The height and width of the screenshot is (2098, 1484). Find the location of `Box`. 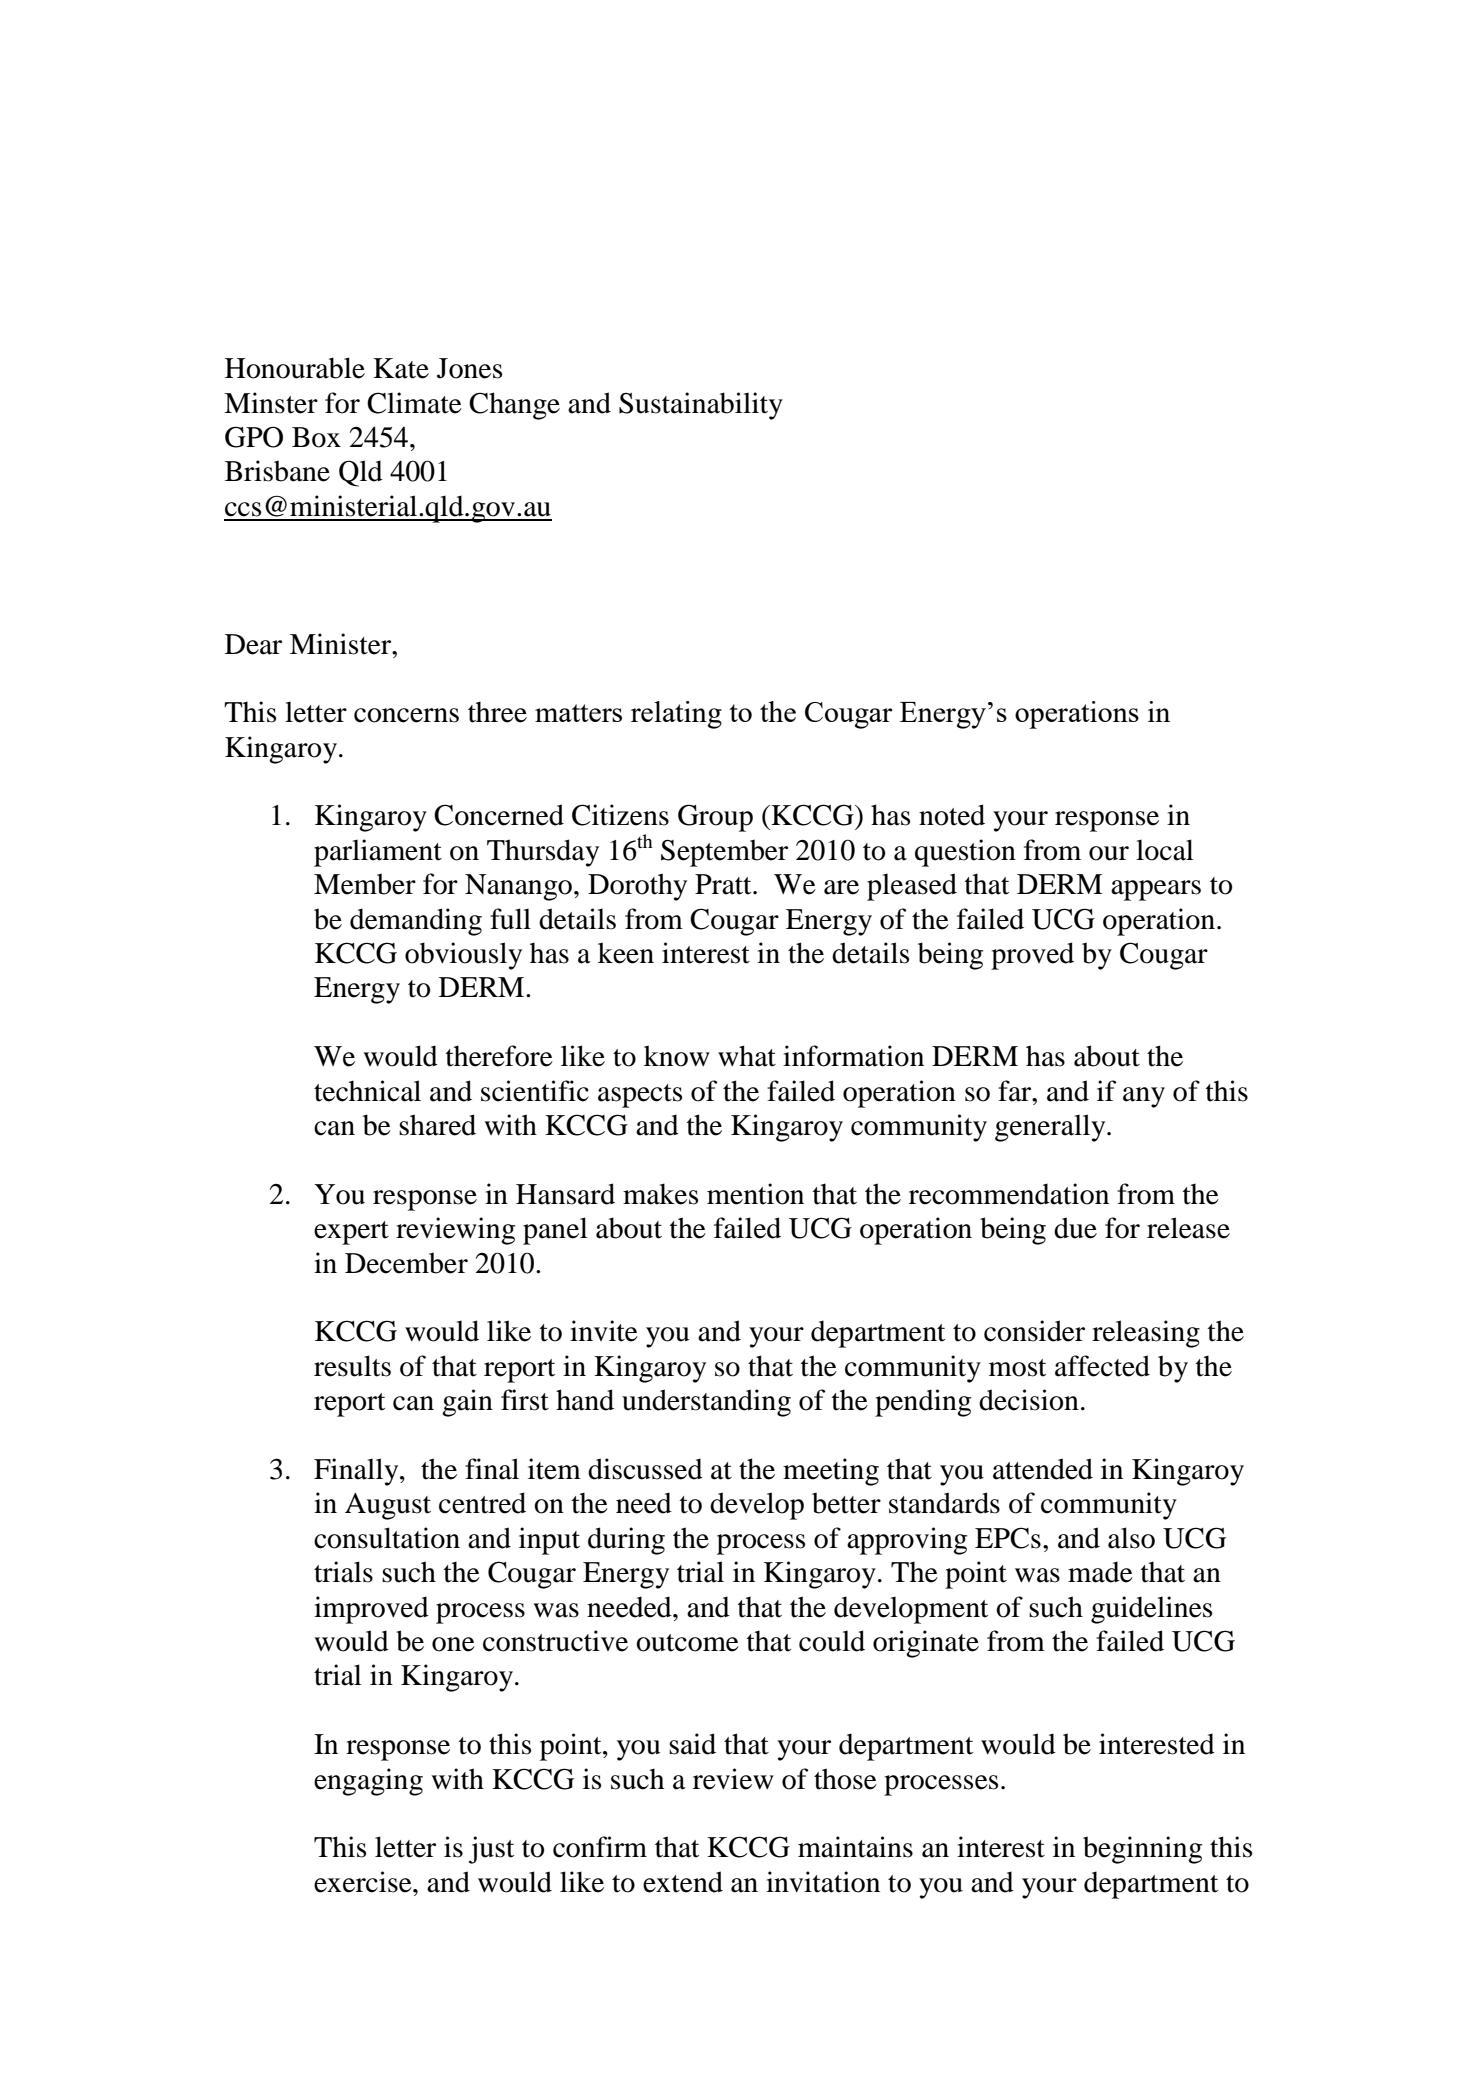

Box is located at coordinates (316, 437).
